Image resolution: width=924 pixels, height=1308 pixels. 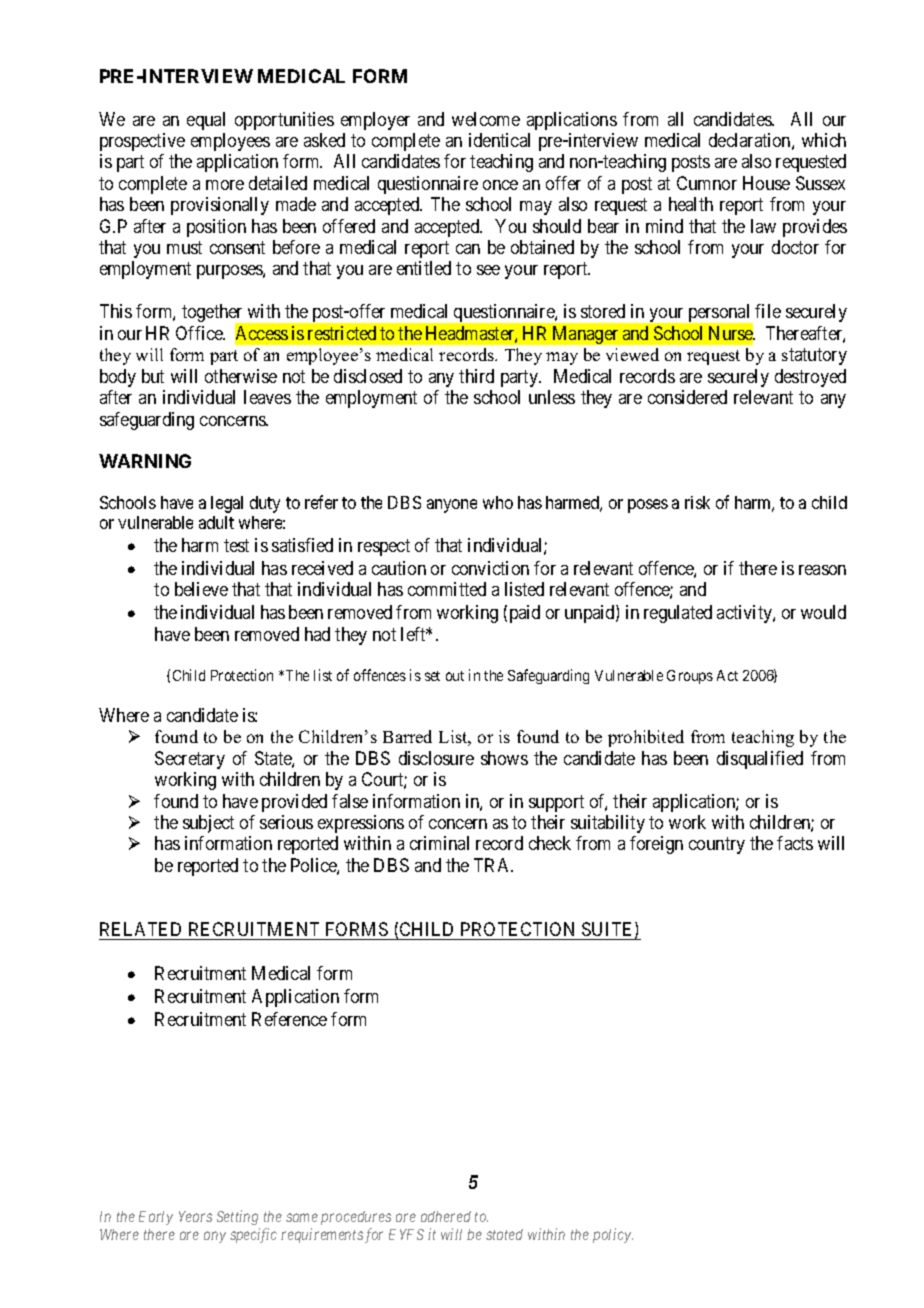 What do you see at coordinates (446, 1216) in the screenshot?
I see `adhered` at bounding box center [446, 1216].
